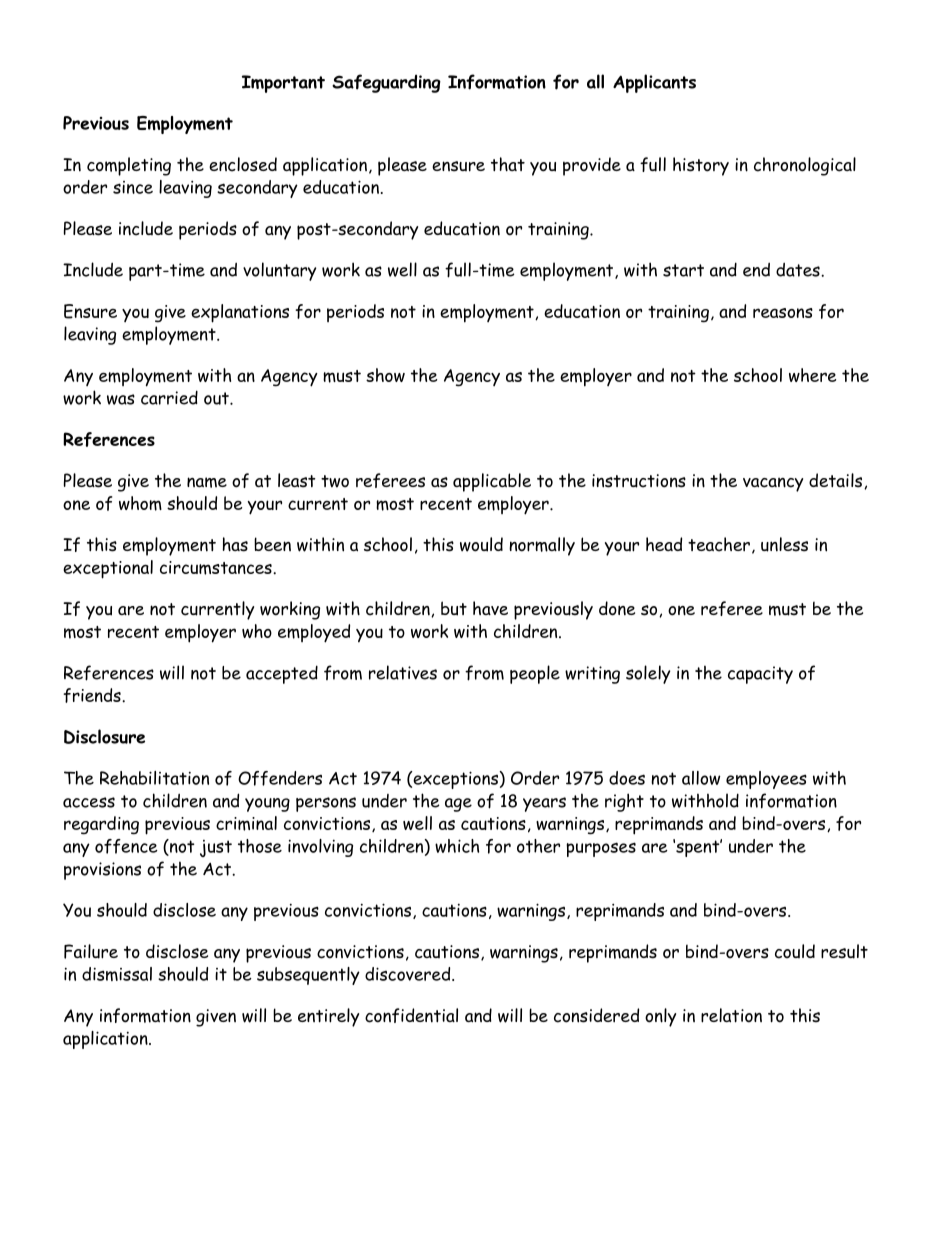 This screenshot has height=1233, width=952. What do you see at coordinates (117, 974) in the screenshot?
I see `dismissal` at bounding box center [117, 974].
